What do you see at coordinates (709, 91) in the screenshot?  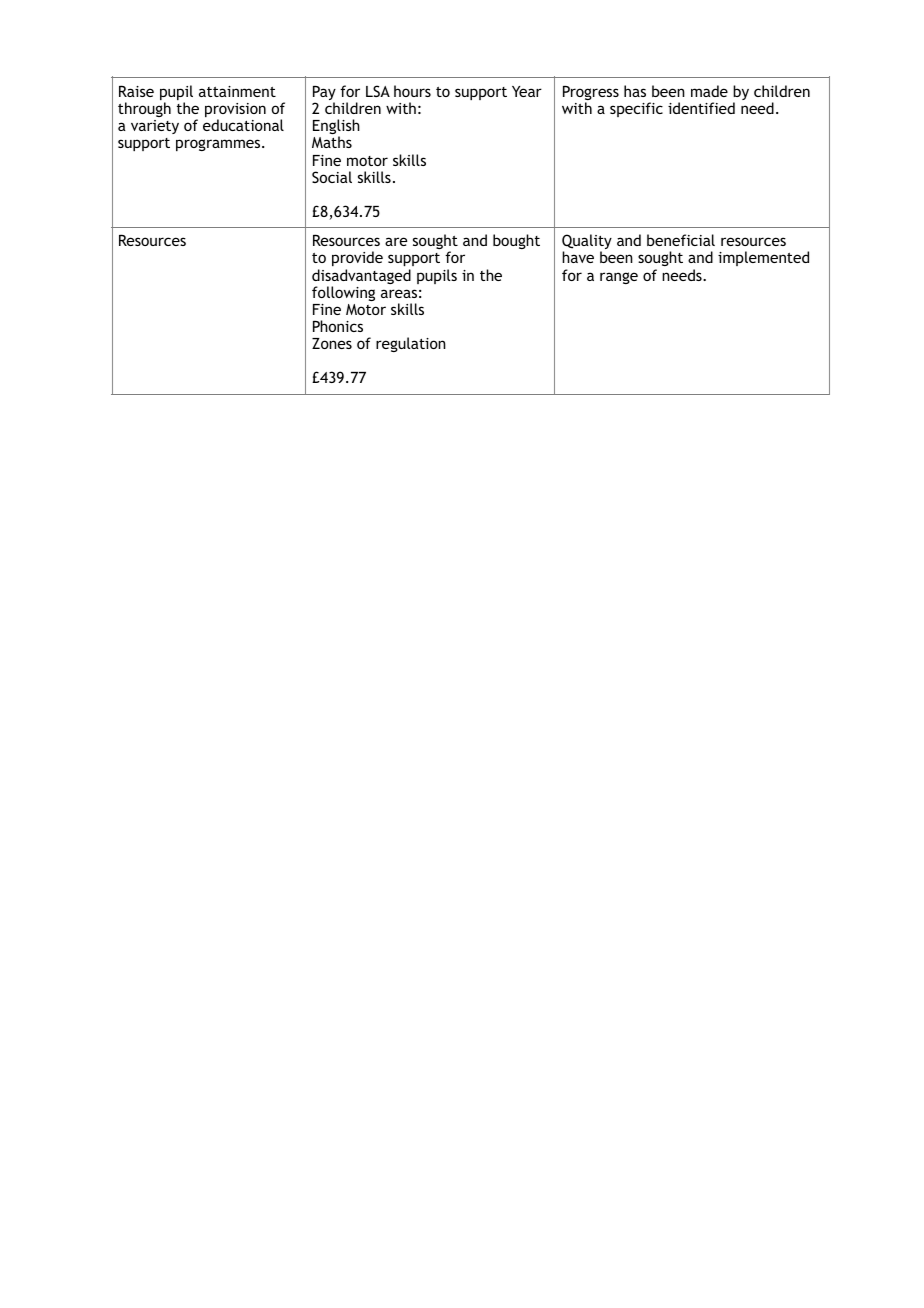 I see `made` at bounding box center [709, 91].
